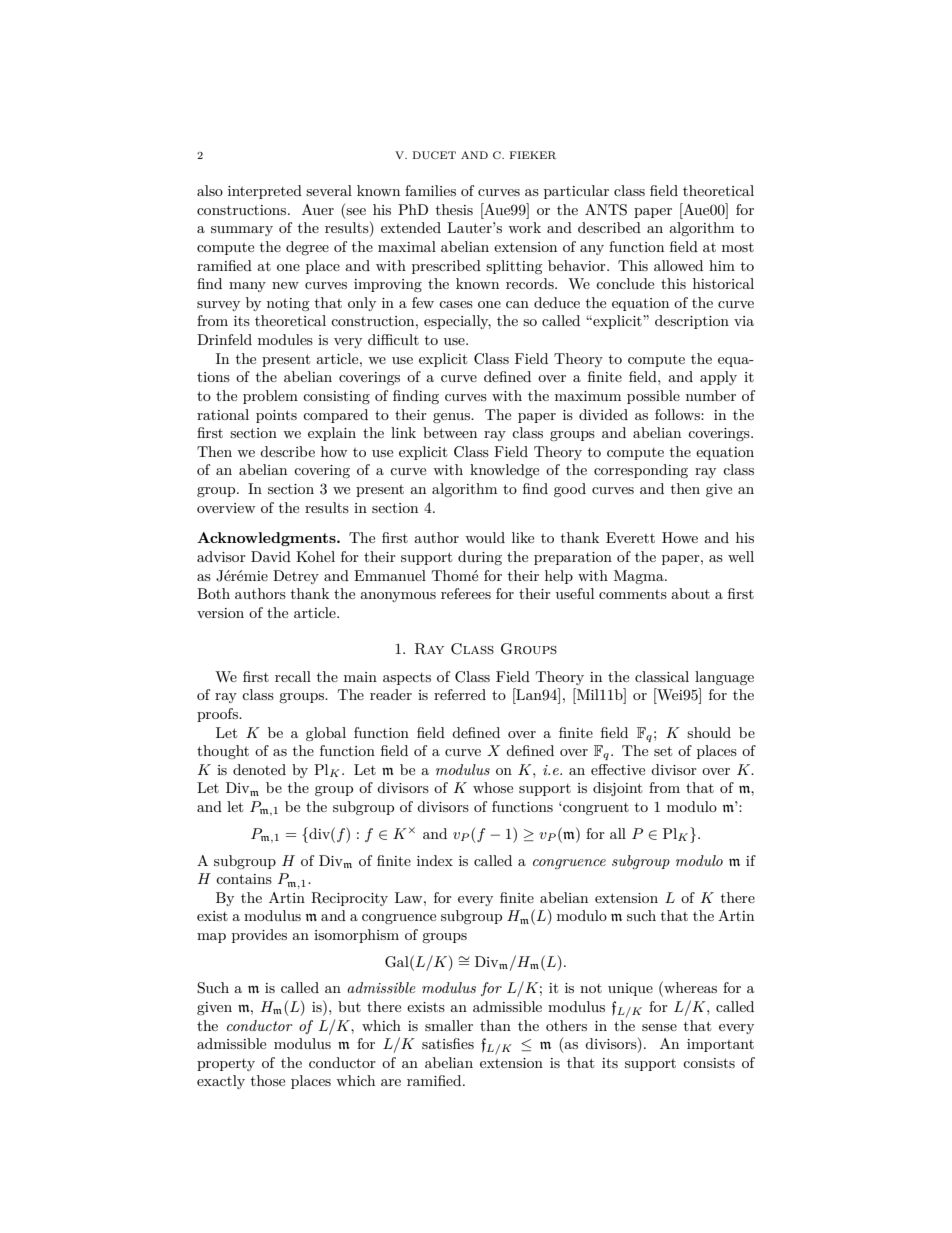 The width and height of the screenshot is (952, 1233). I want to click on index, so click(435, 860).
